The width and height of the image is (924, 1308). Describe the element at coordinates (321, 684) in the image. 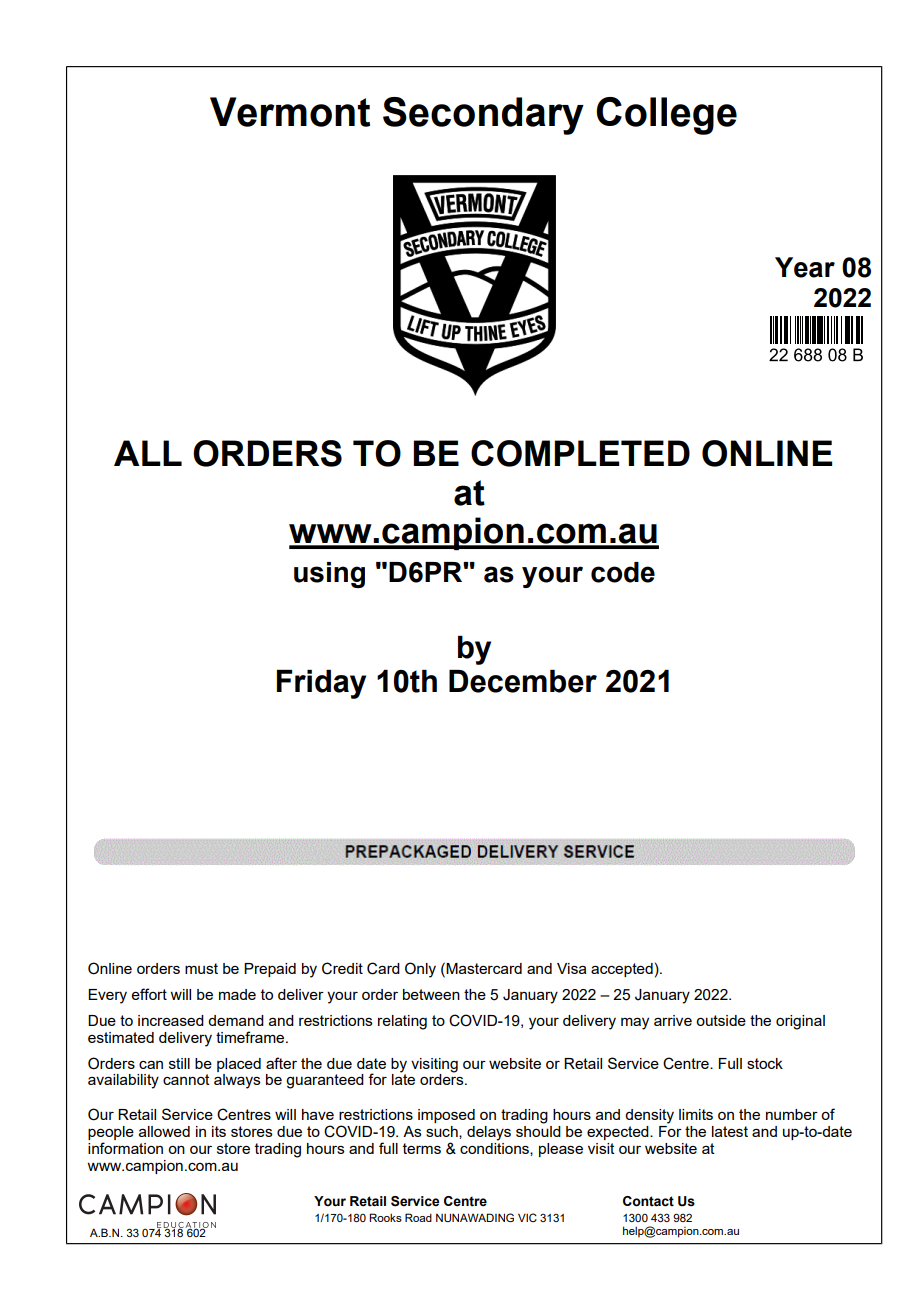

I see `Friday` at that location.
